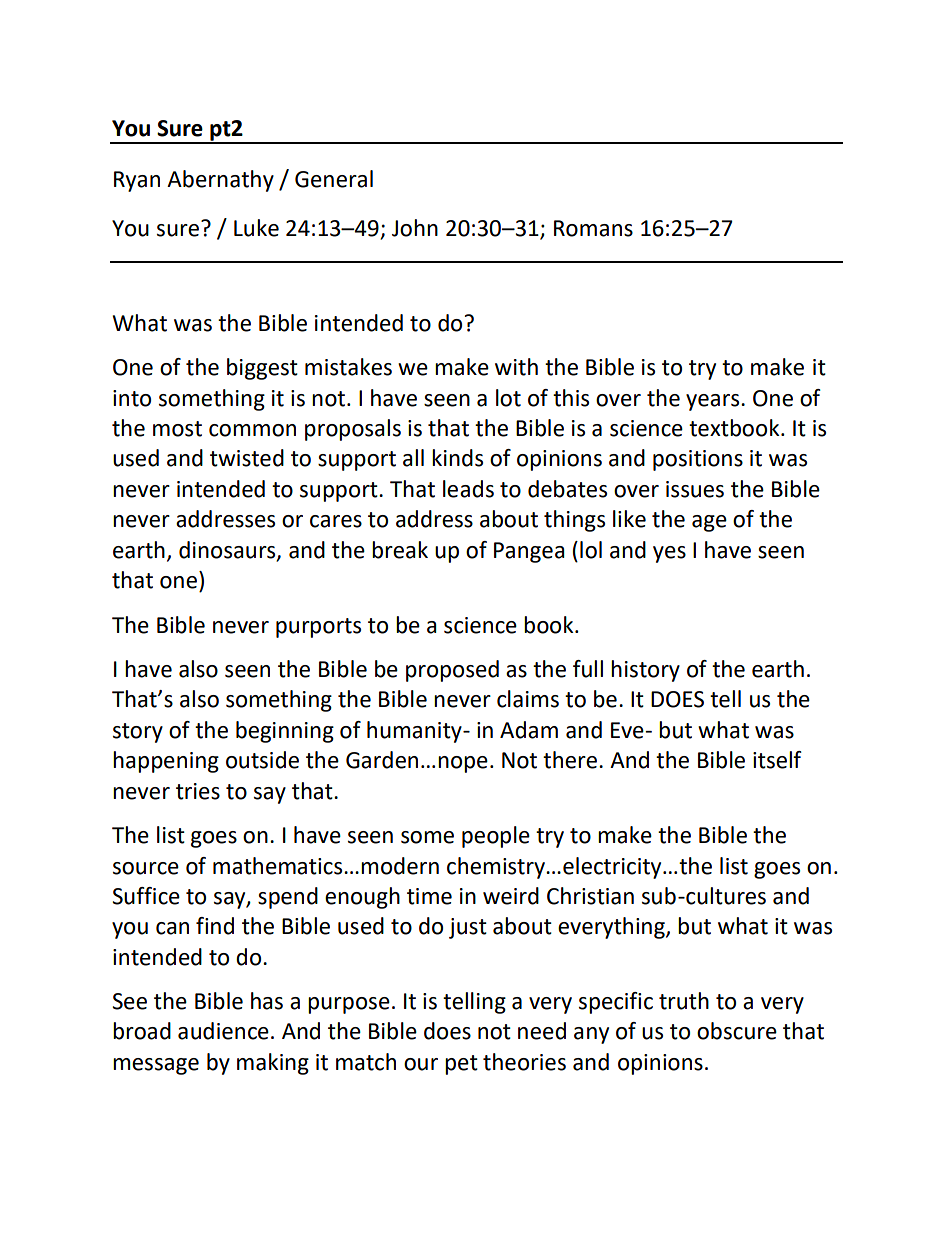 Image resolution: width=952 pixels, height=1233 pixels. Describe the element at coordinates (247, 458) in the page. I see `twisted` at that location.
